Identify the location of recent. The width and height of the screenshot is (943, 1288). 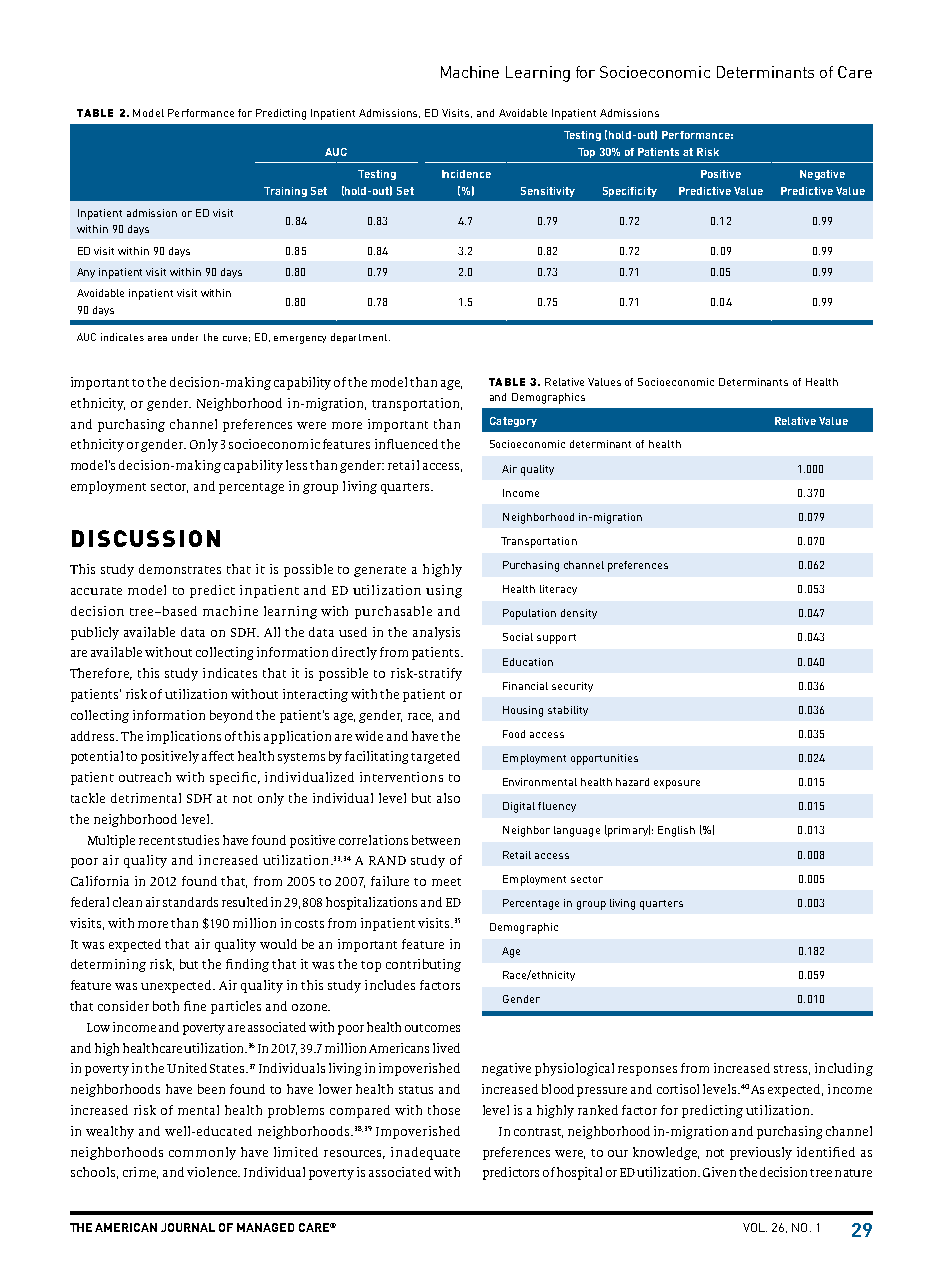
(157, 841).
